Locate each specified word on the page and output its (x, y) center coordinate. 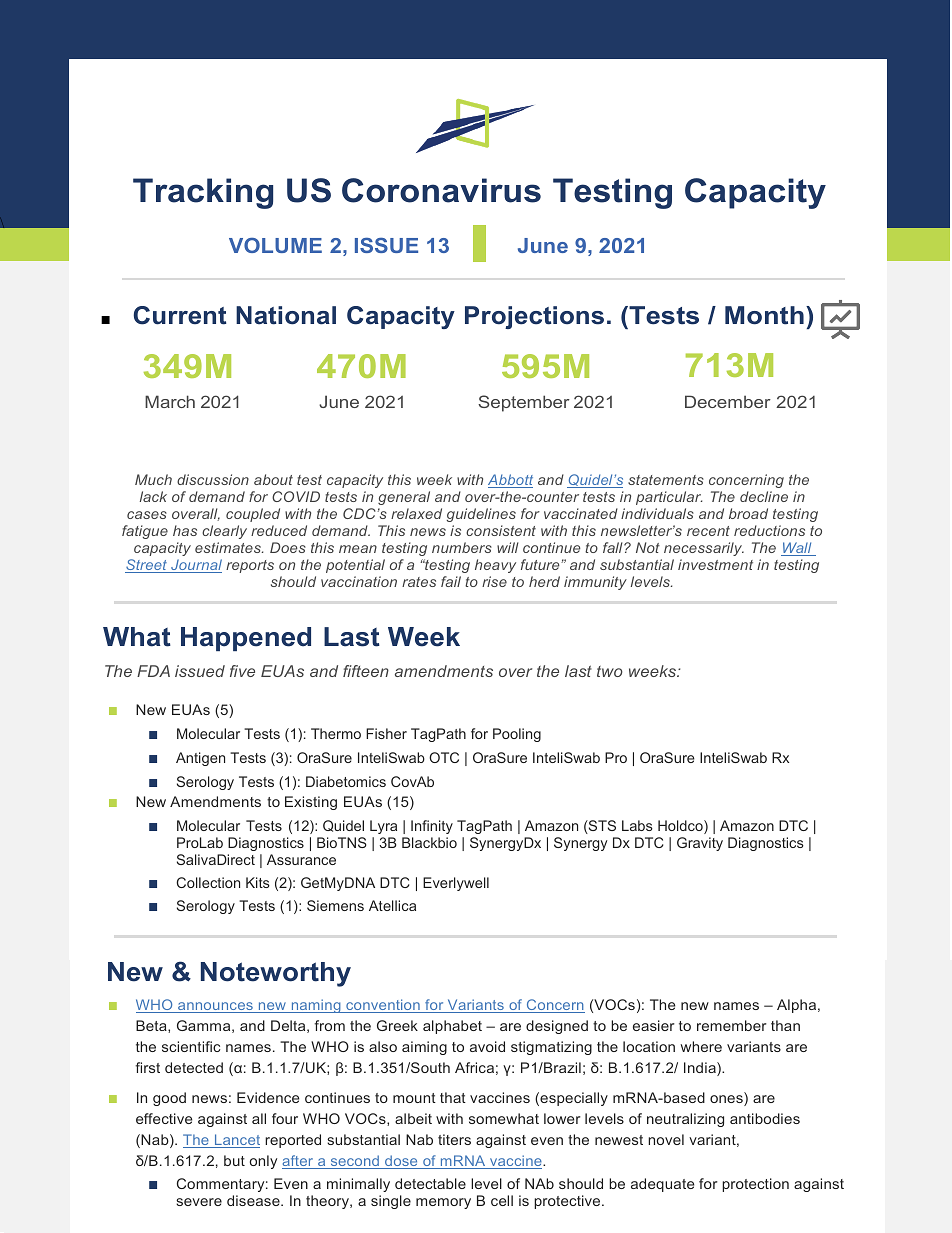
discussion (213, 479)
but (234, 1160)
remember (732, 1025)
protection (755, 1185)
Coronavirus (441, 190)
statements (666, 480)
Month (764, 315)
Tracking (203, 193)
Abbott (510, 481)
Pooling (517, 735)
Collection (208, 882)
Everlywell (456, 884)
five (242, 671)
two (610, 671)
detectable (430, 1183)
